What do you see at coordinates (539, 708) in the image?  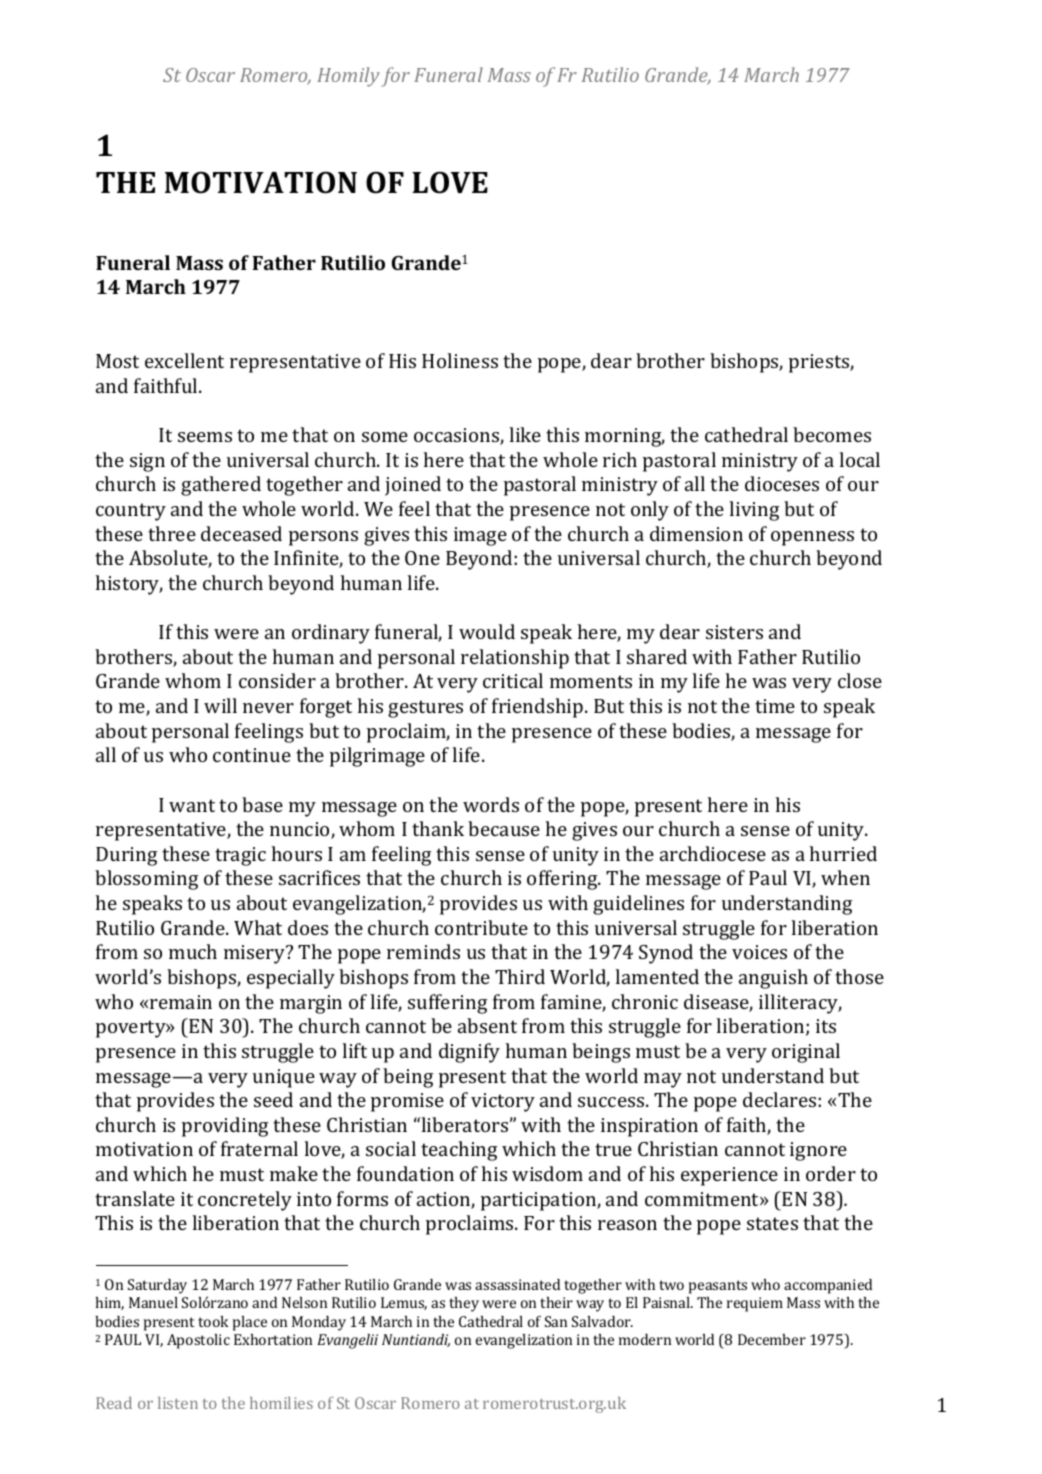 I see `friendship` at bounding box center [539, 708].
